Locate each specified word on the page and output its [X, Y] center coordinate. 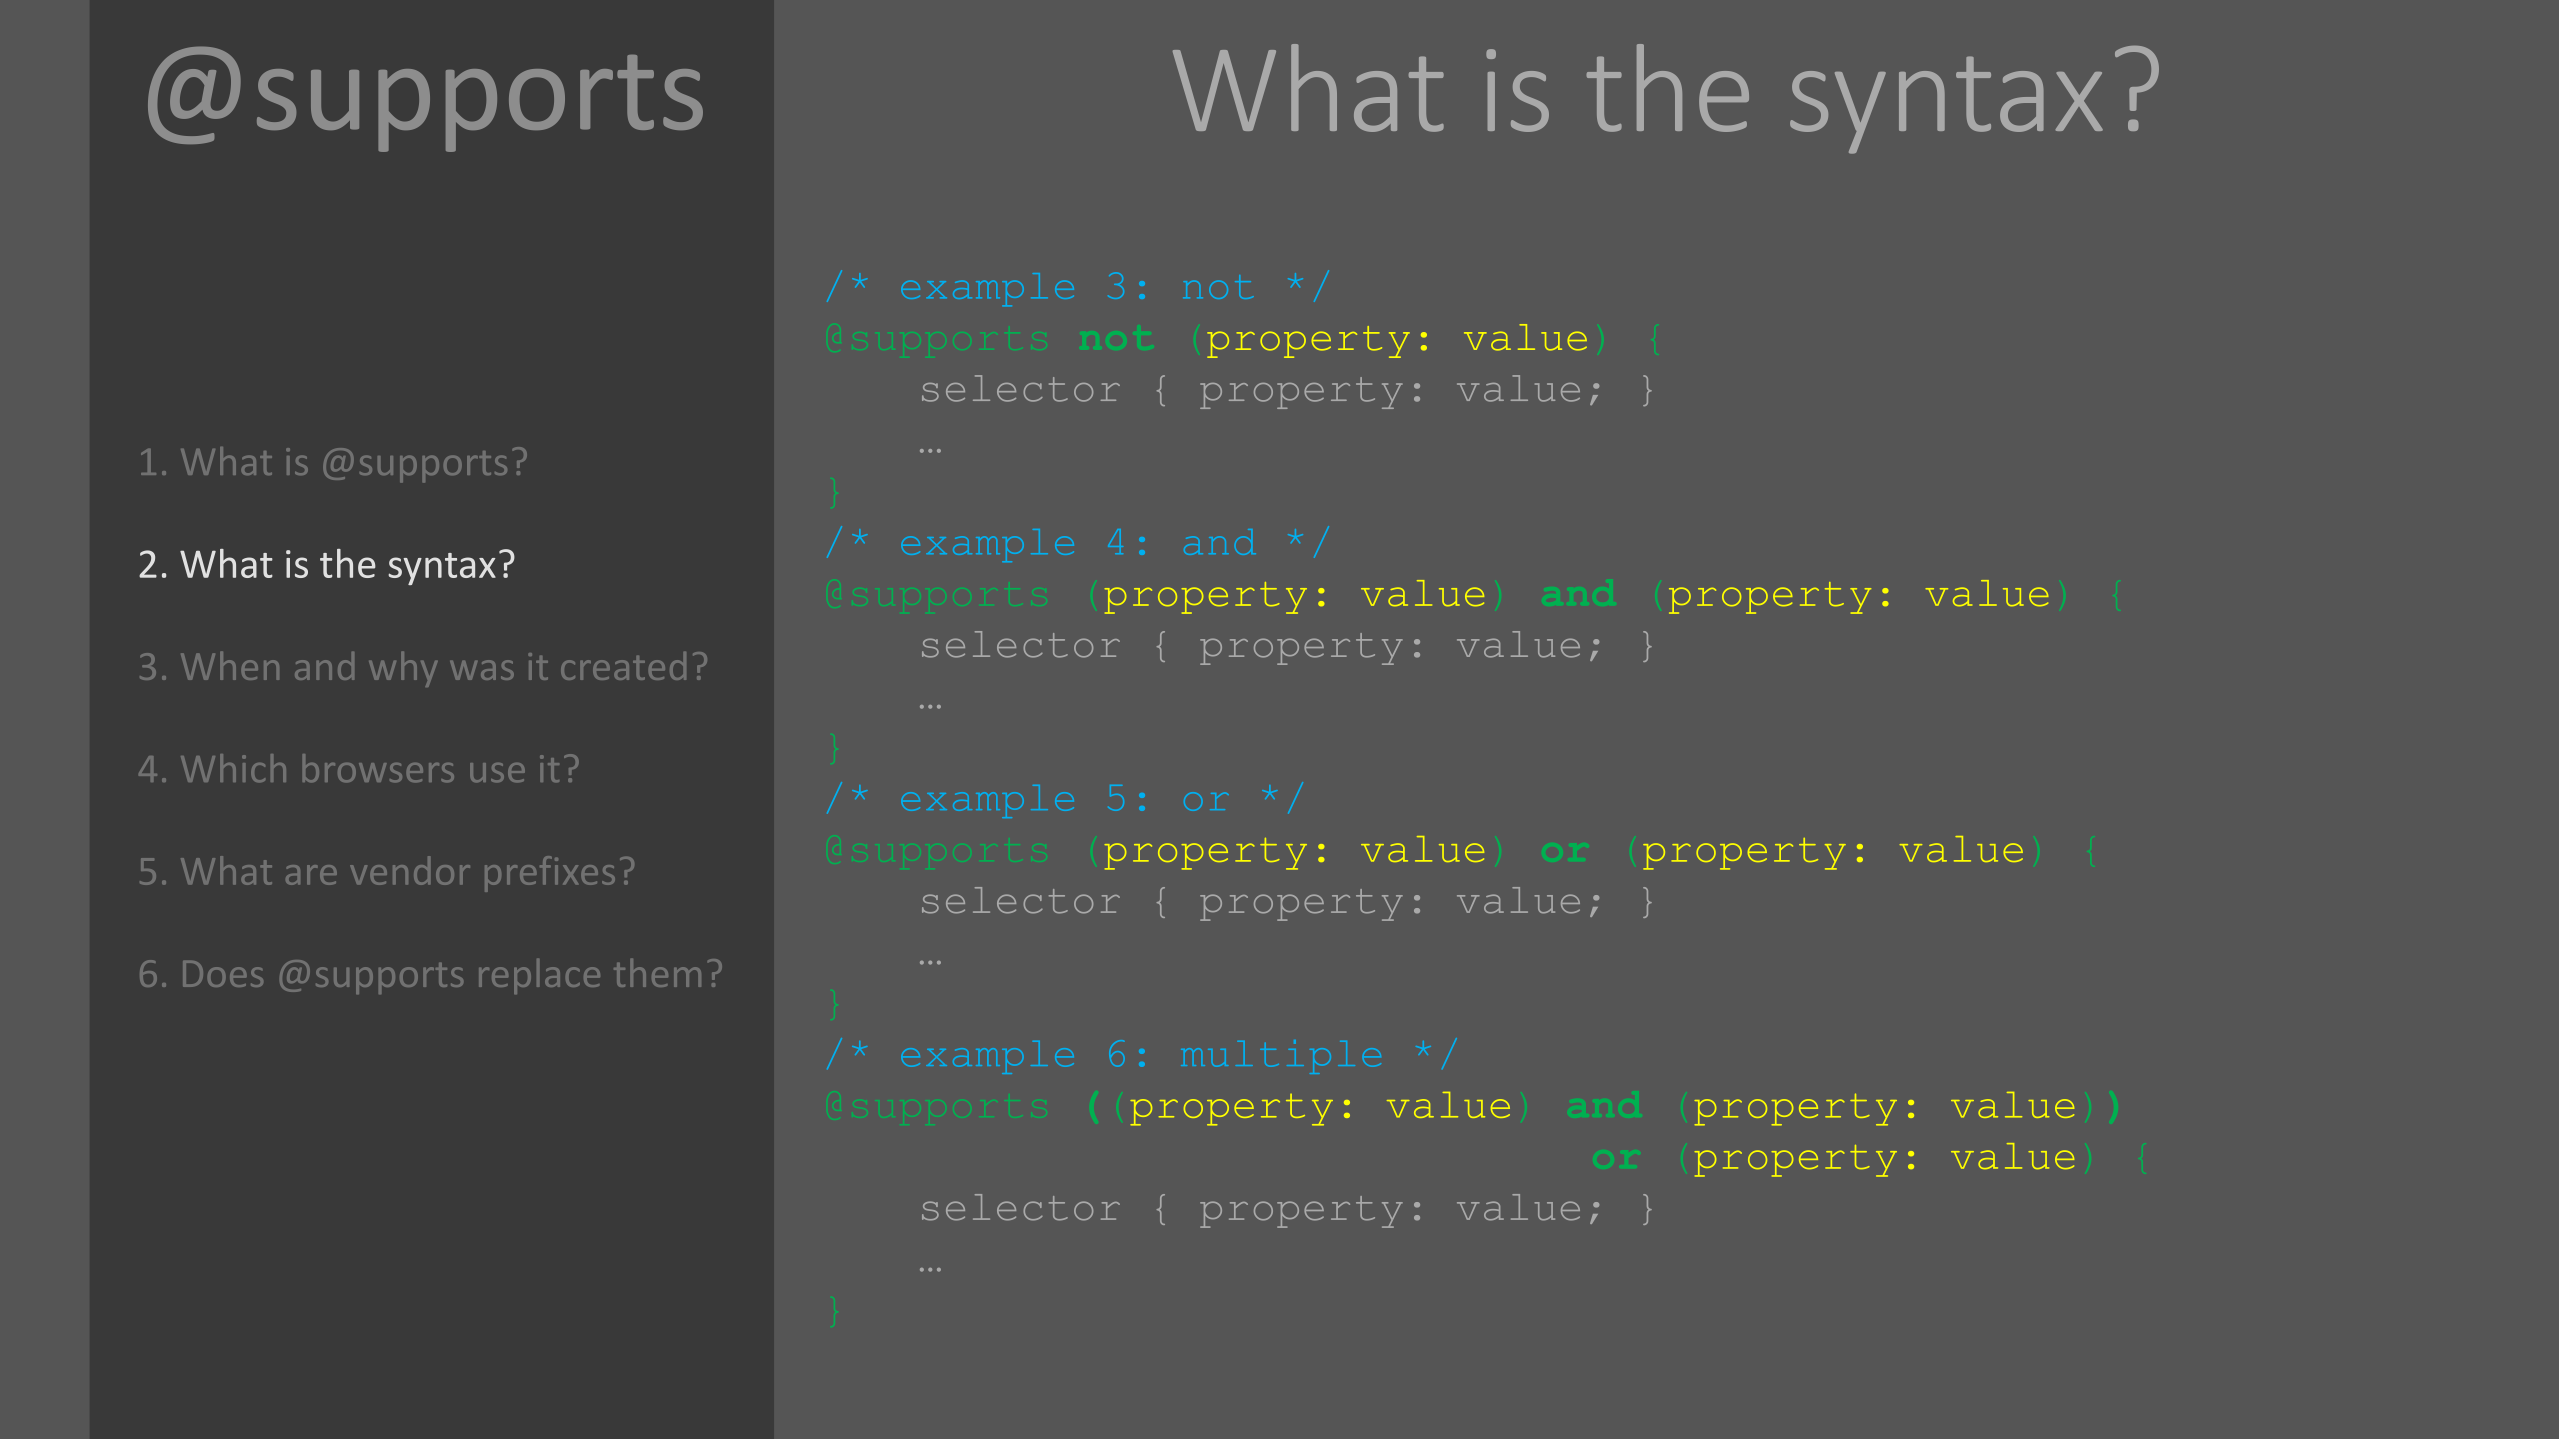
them [657, 973]
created [623, 666]
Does [223, 974]
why [403, 669]
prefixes [550, 874]
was [482, 670]
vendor [410, 870]
